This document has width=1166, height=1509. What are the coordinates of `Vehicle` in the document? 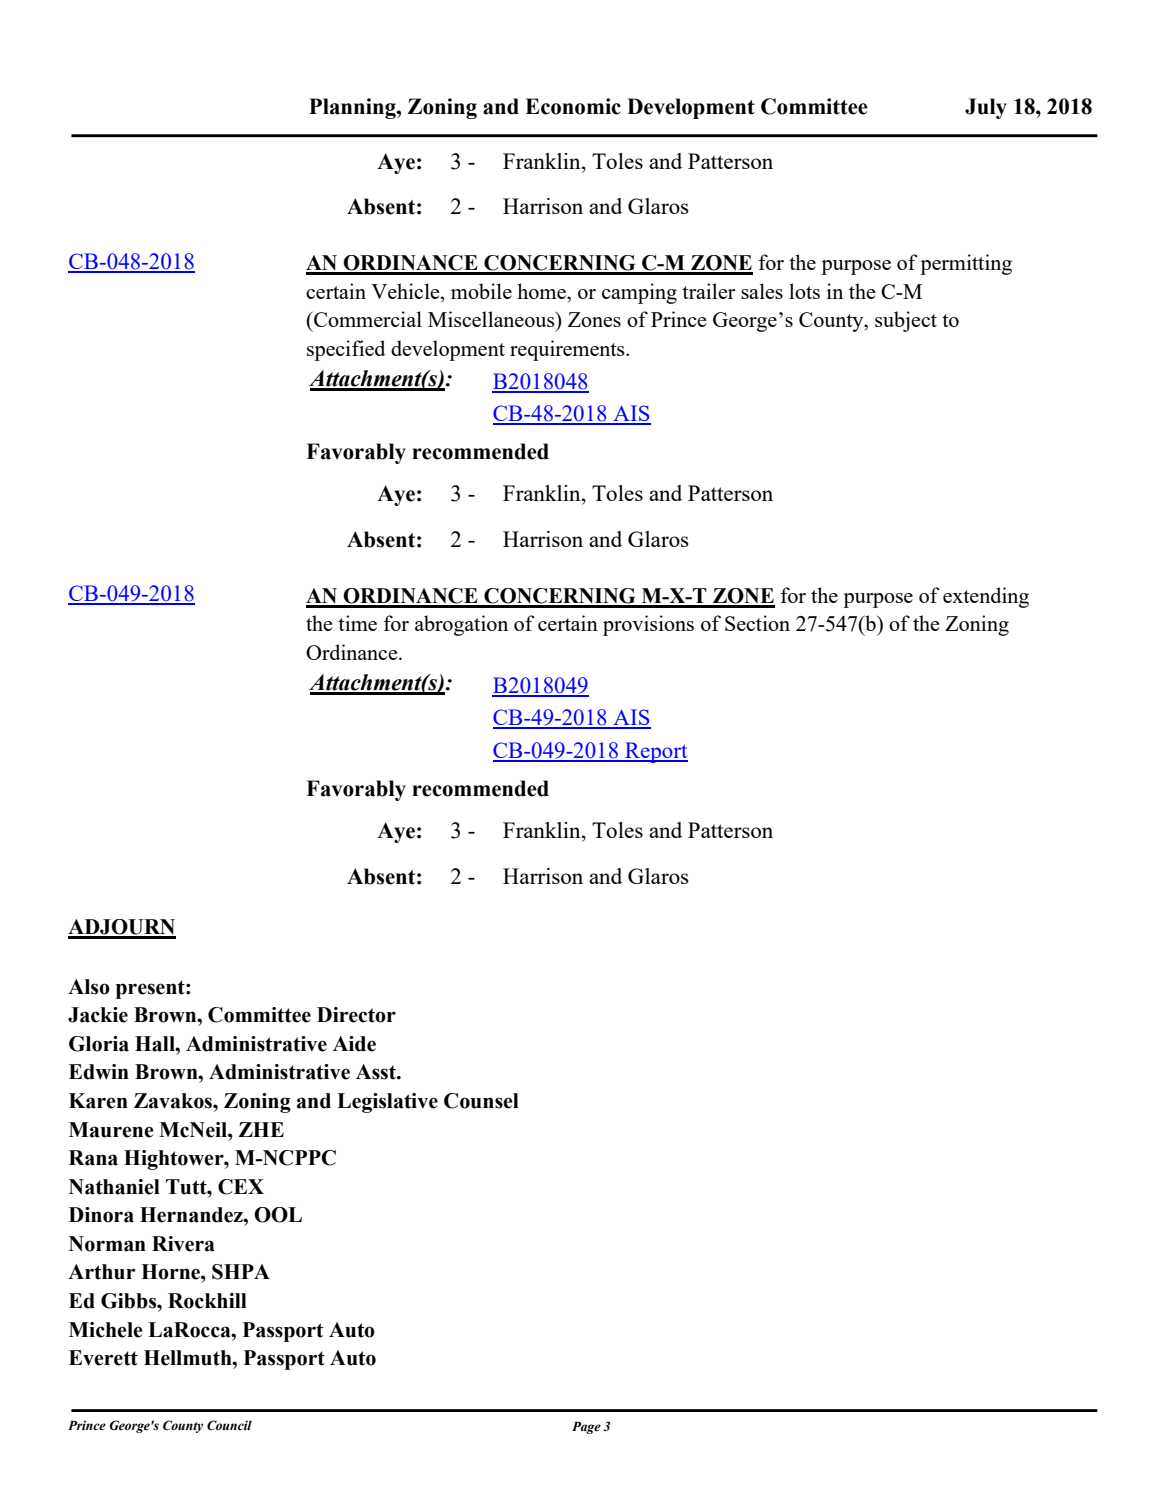 It's located at (406, 291).
